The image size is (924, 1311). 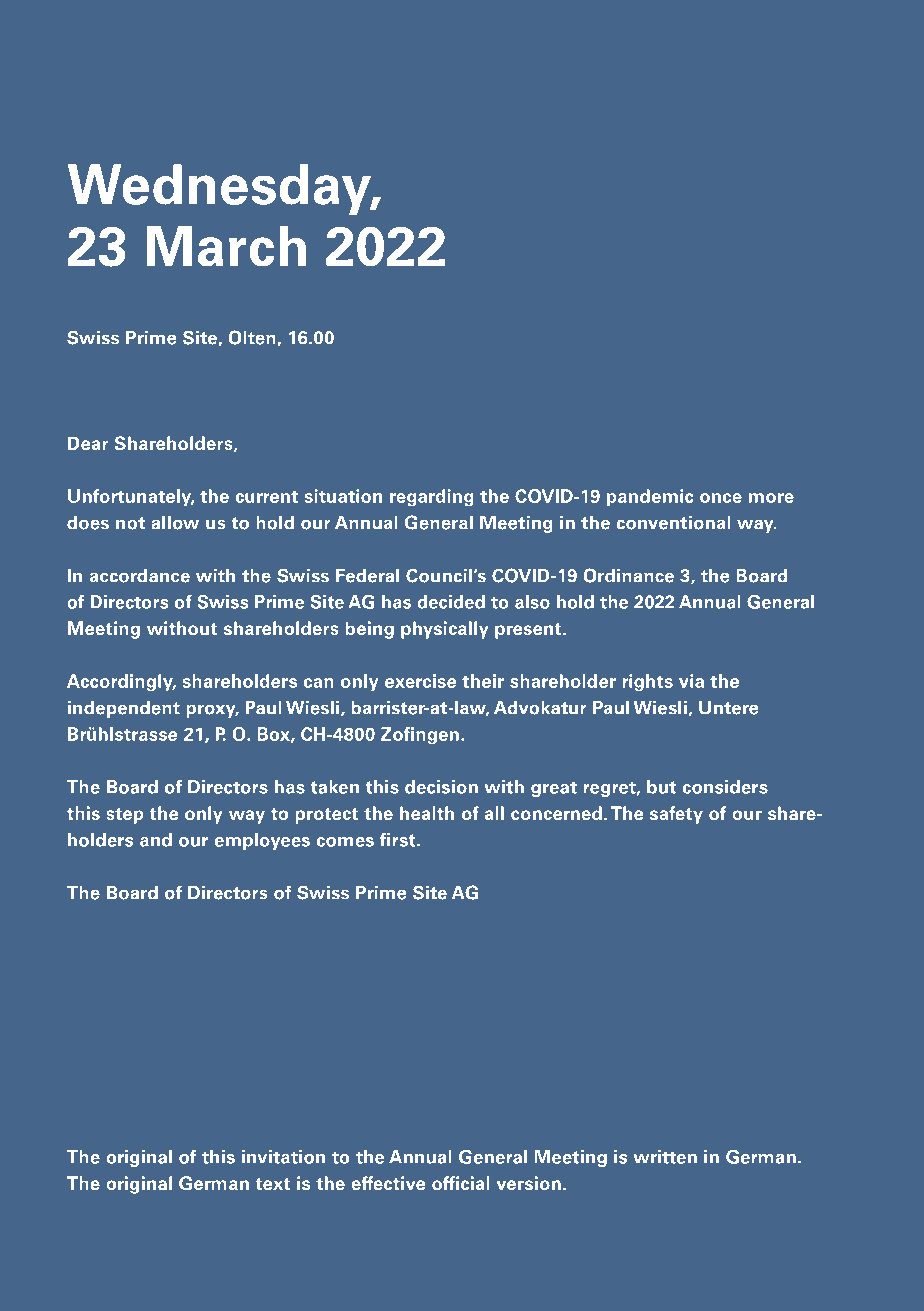 What do you see at coordinates (432, 498) in the screenshot?
I see `regarding` at bounding box center [432, 498].
